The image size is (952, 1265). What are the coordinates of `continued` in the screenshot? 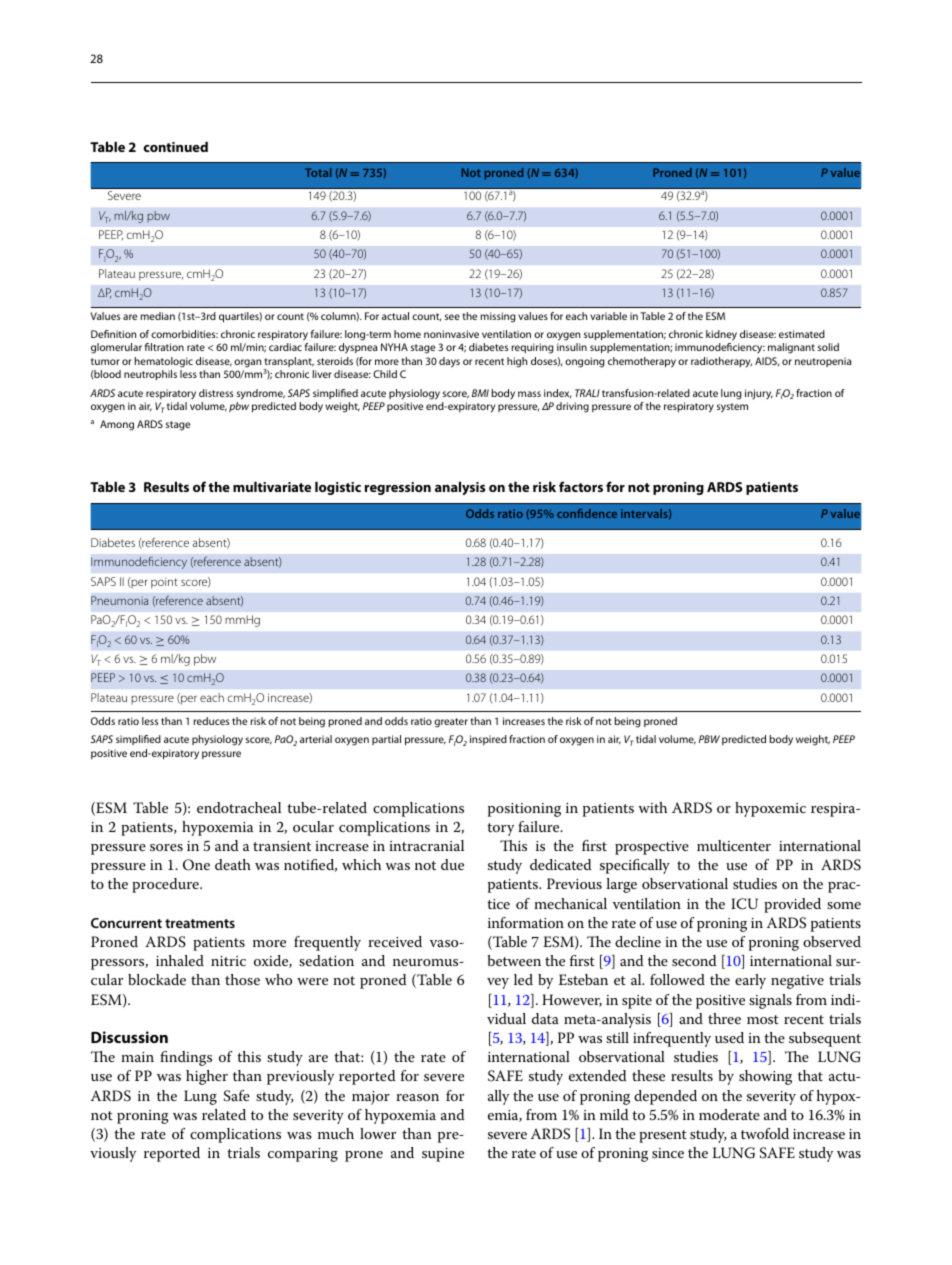 It's located at (175, 146).
